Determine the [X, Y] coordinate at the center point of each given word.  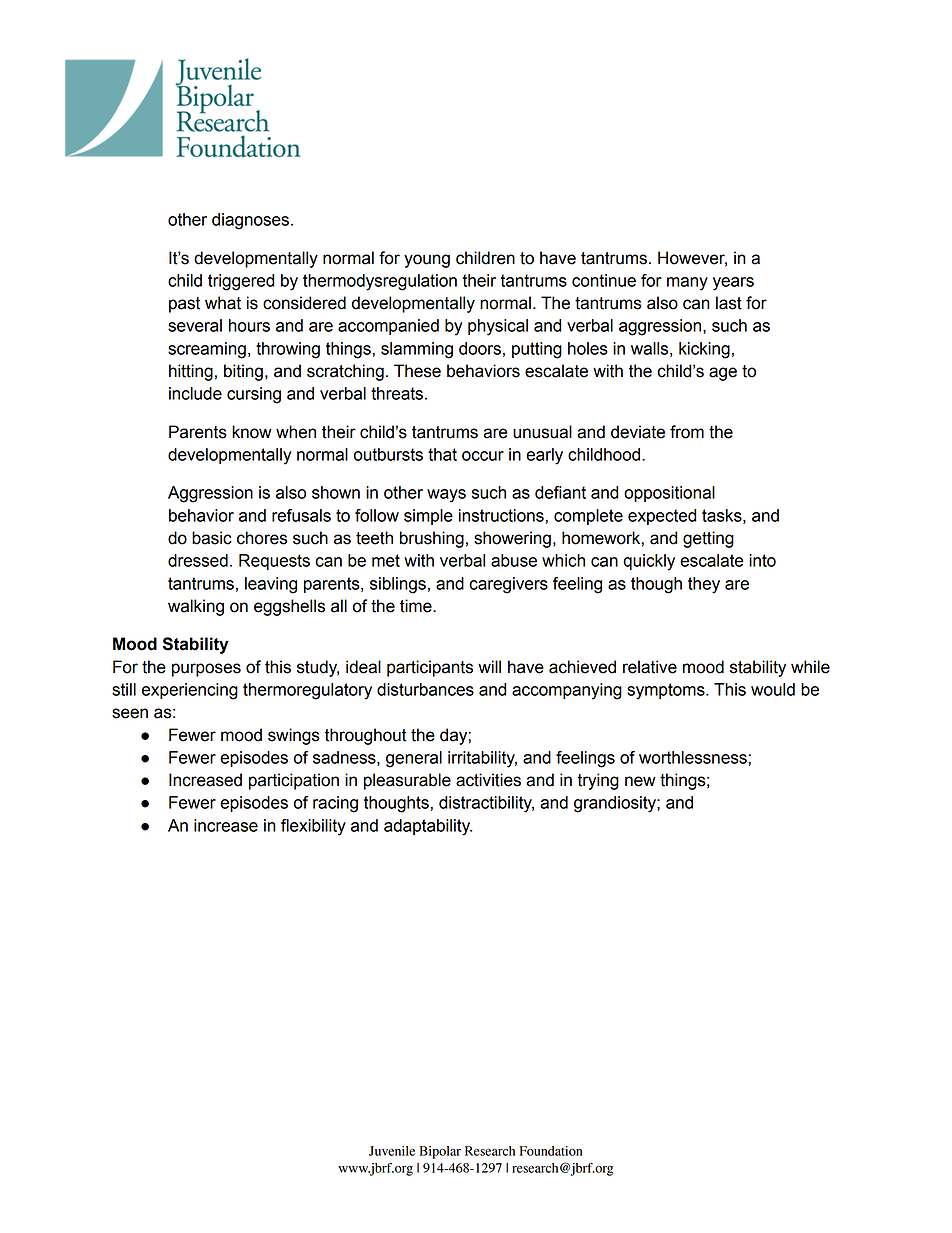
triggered [241, 282]
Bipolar [440, 1152]
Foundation [551, 1151]
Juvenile [392, 1151]
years [733, 284]
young [427, 261]
